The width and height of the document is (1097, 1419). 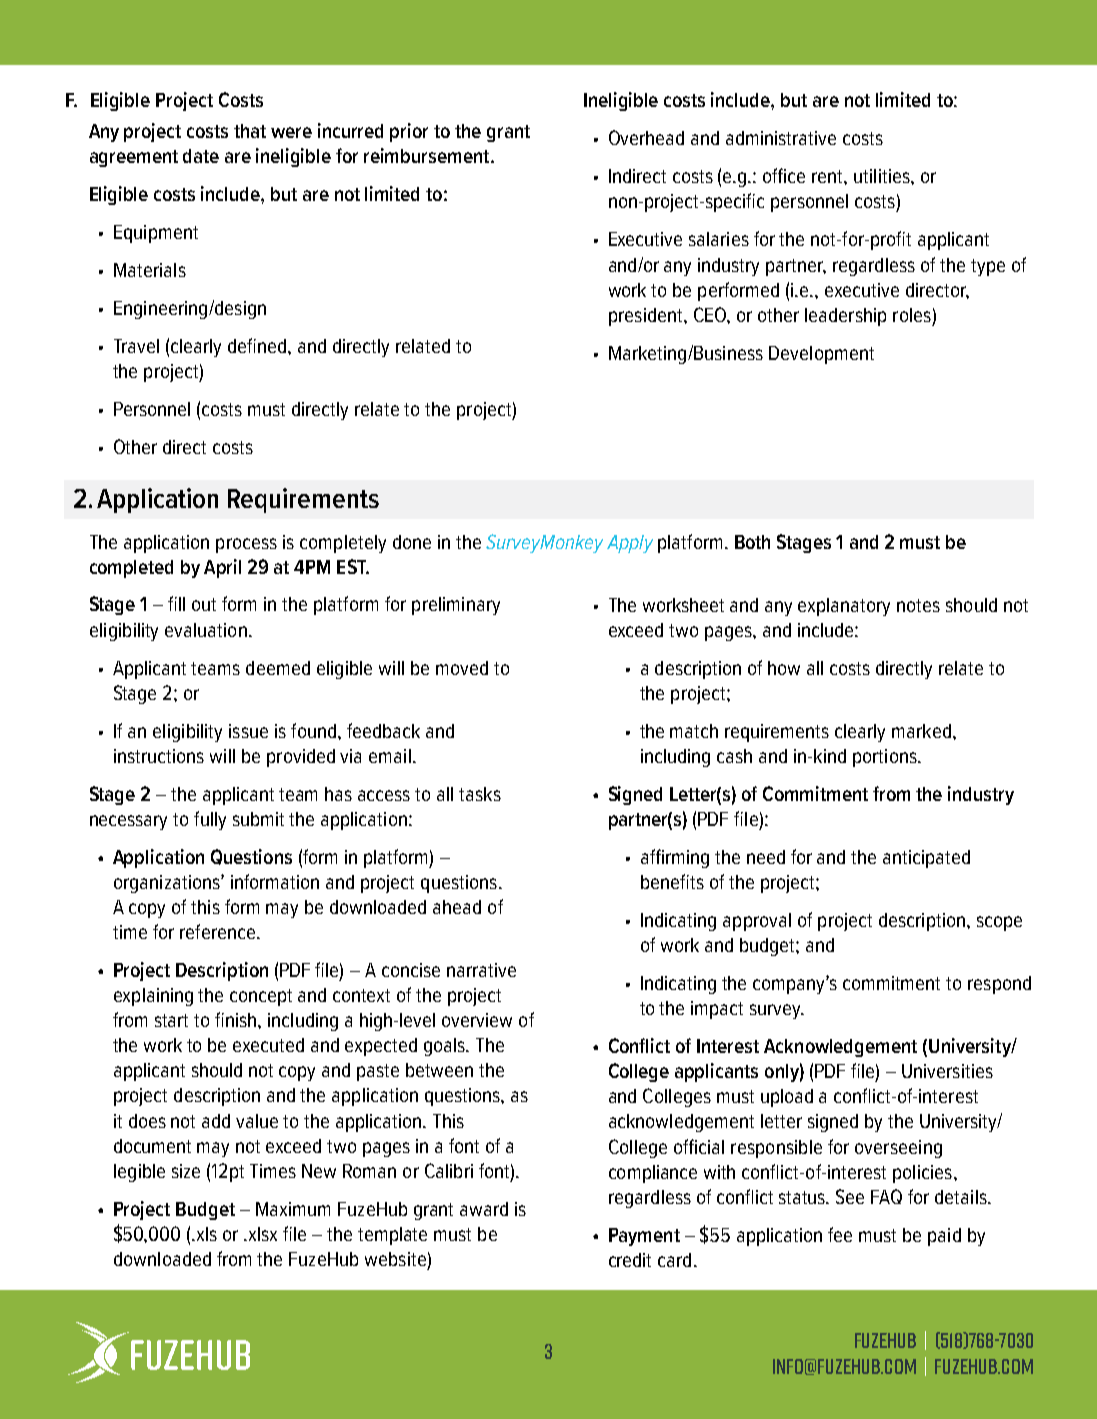 What do you see at coordinates (462, 668) in the document?
I see `moved` at bounding box center [462, 668].
